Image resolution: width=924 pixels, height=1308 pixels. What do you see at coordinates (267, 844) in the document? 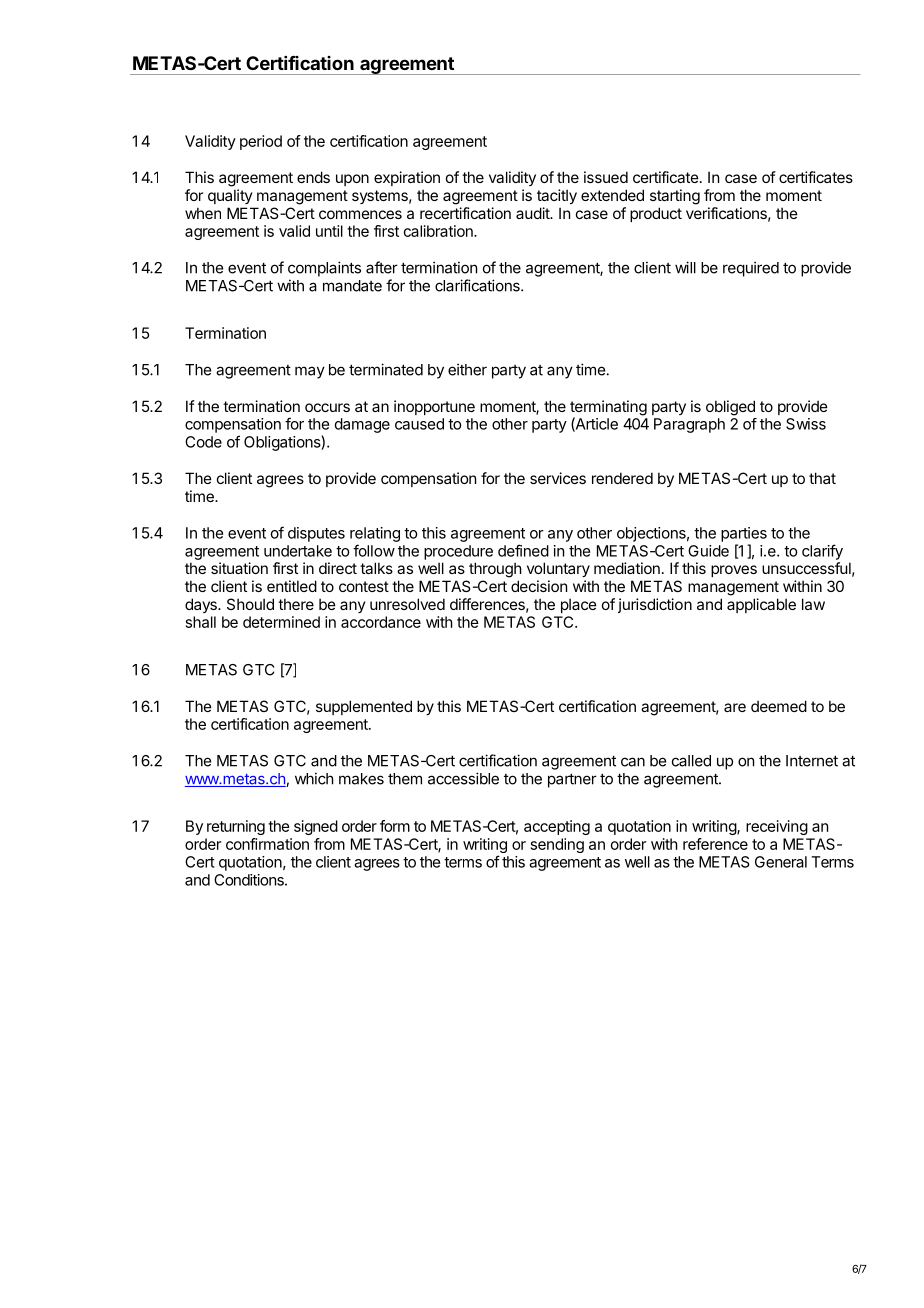
I see `confirmation` at bounding box center [267, 844].
